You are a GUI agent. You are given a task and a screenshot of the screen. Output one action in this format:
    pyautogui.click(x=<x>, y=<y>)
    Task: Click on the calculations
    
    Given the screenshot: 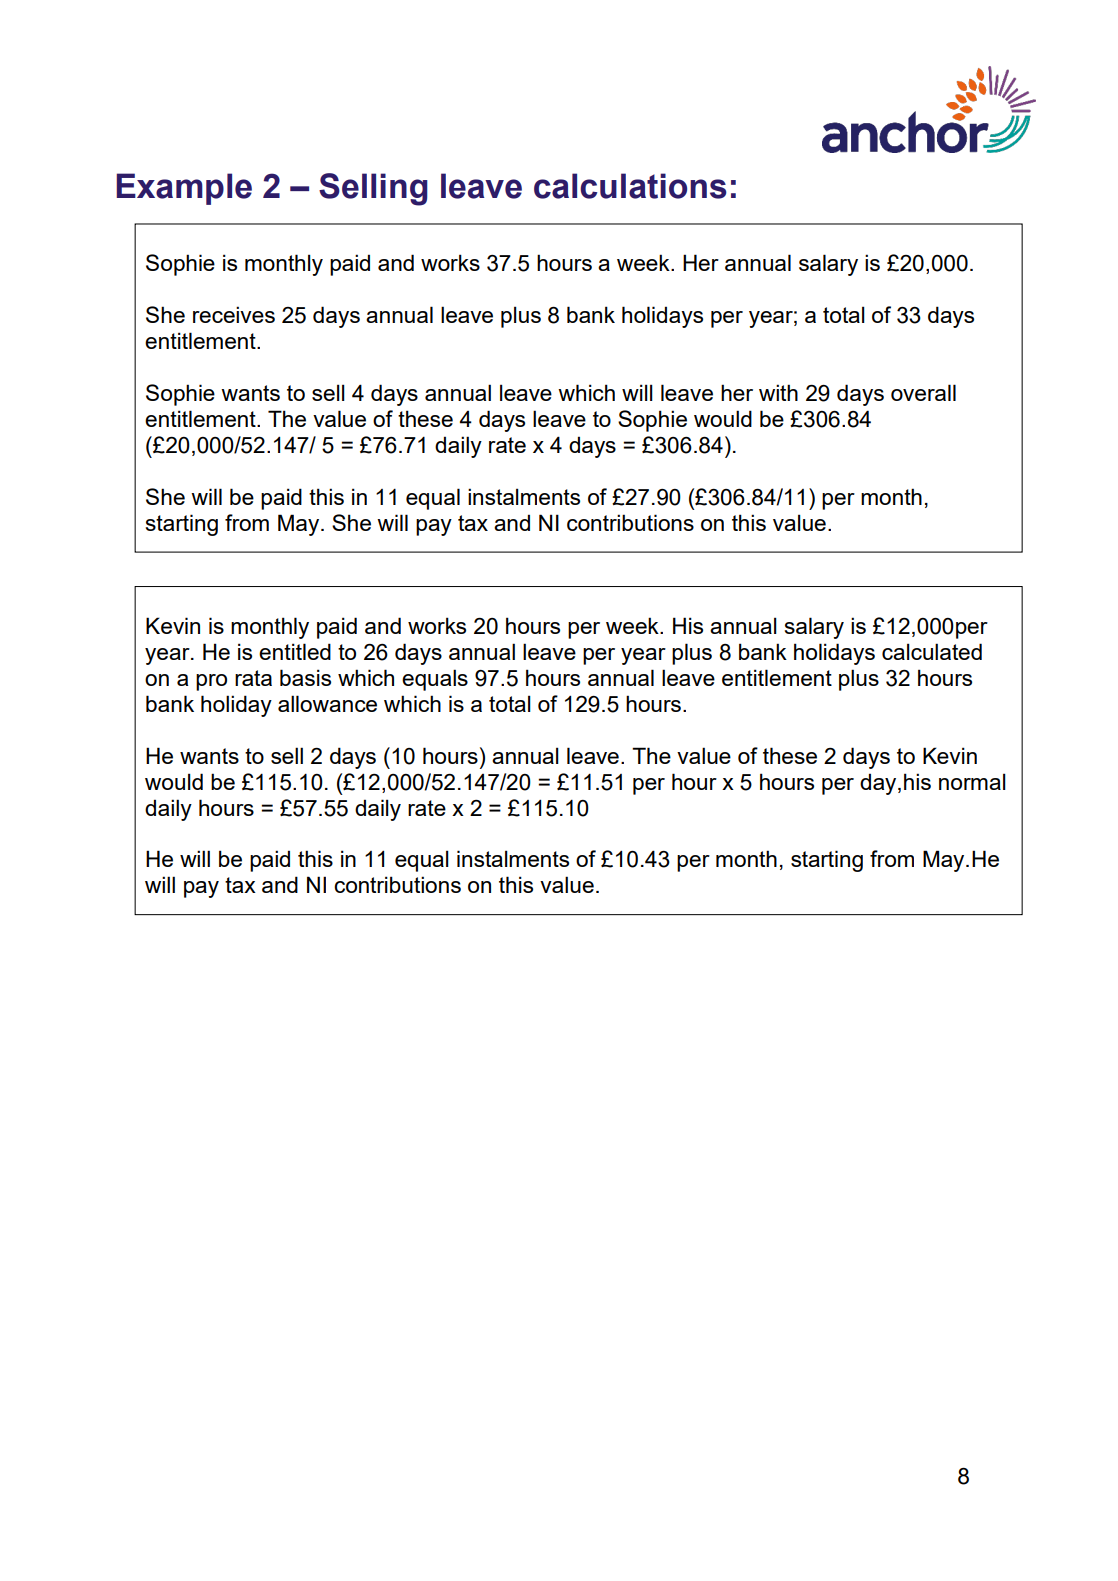 What is the action you would take?
    pyautogui.click(x=630, y=186)
